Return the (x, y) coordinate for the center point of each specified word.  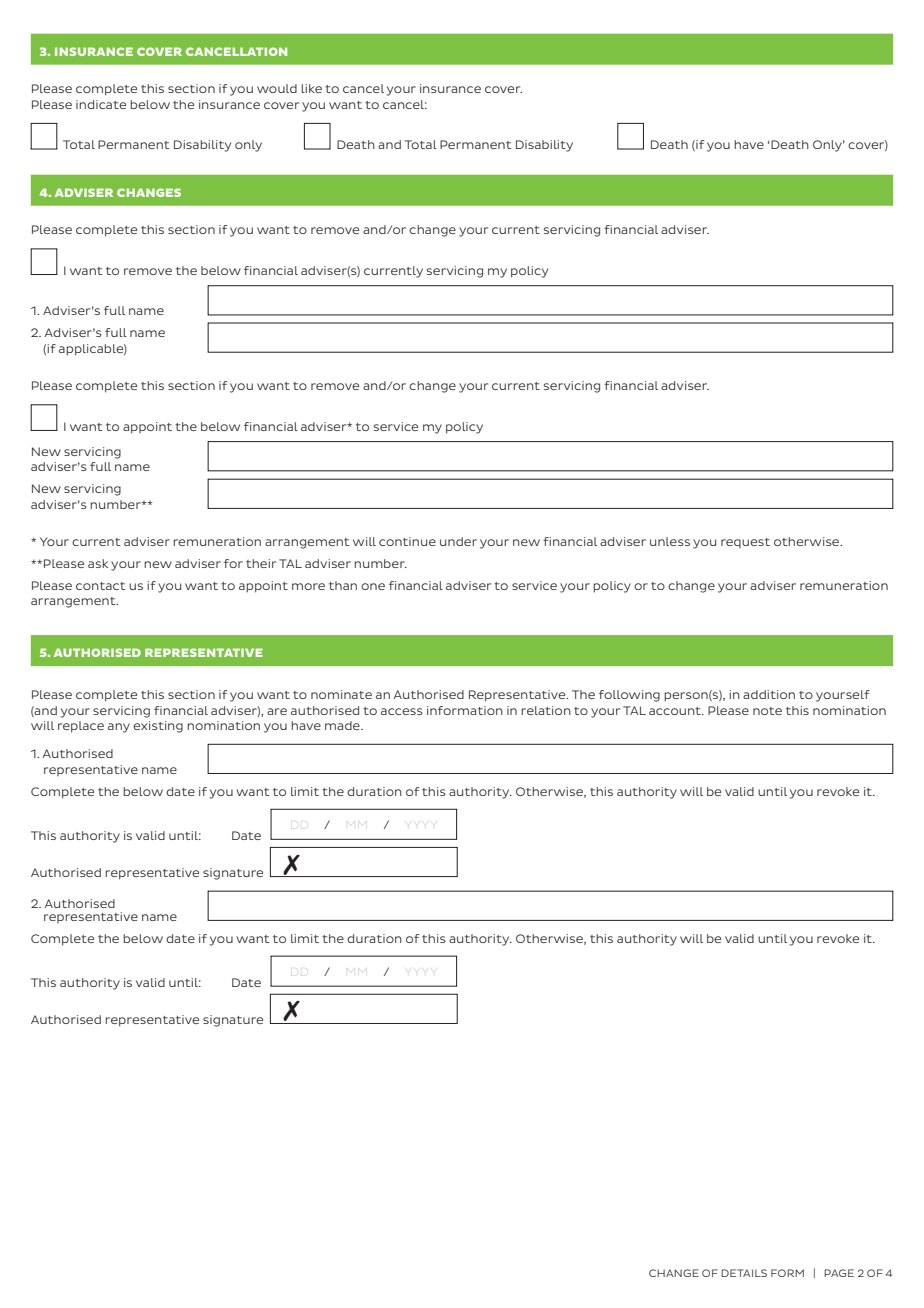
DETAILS (744, 1273)
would (277, 88)
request (745, 543)
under (458, 541)
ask (98, 563)
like (312, 88)
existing (158, 727)
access (402, 711)
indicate (101, 104)
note (767, 711)
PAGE (839, 1273)
